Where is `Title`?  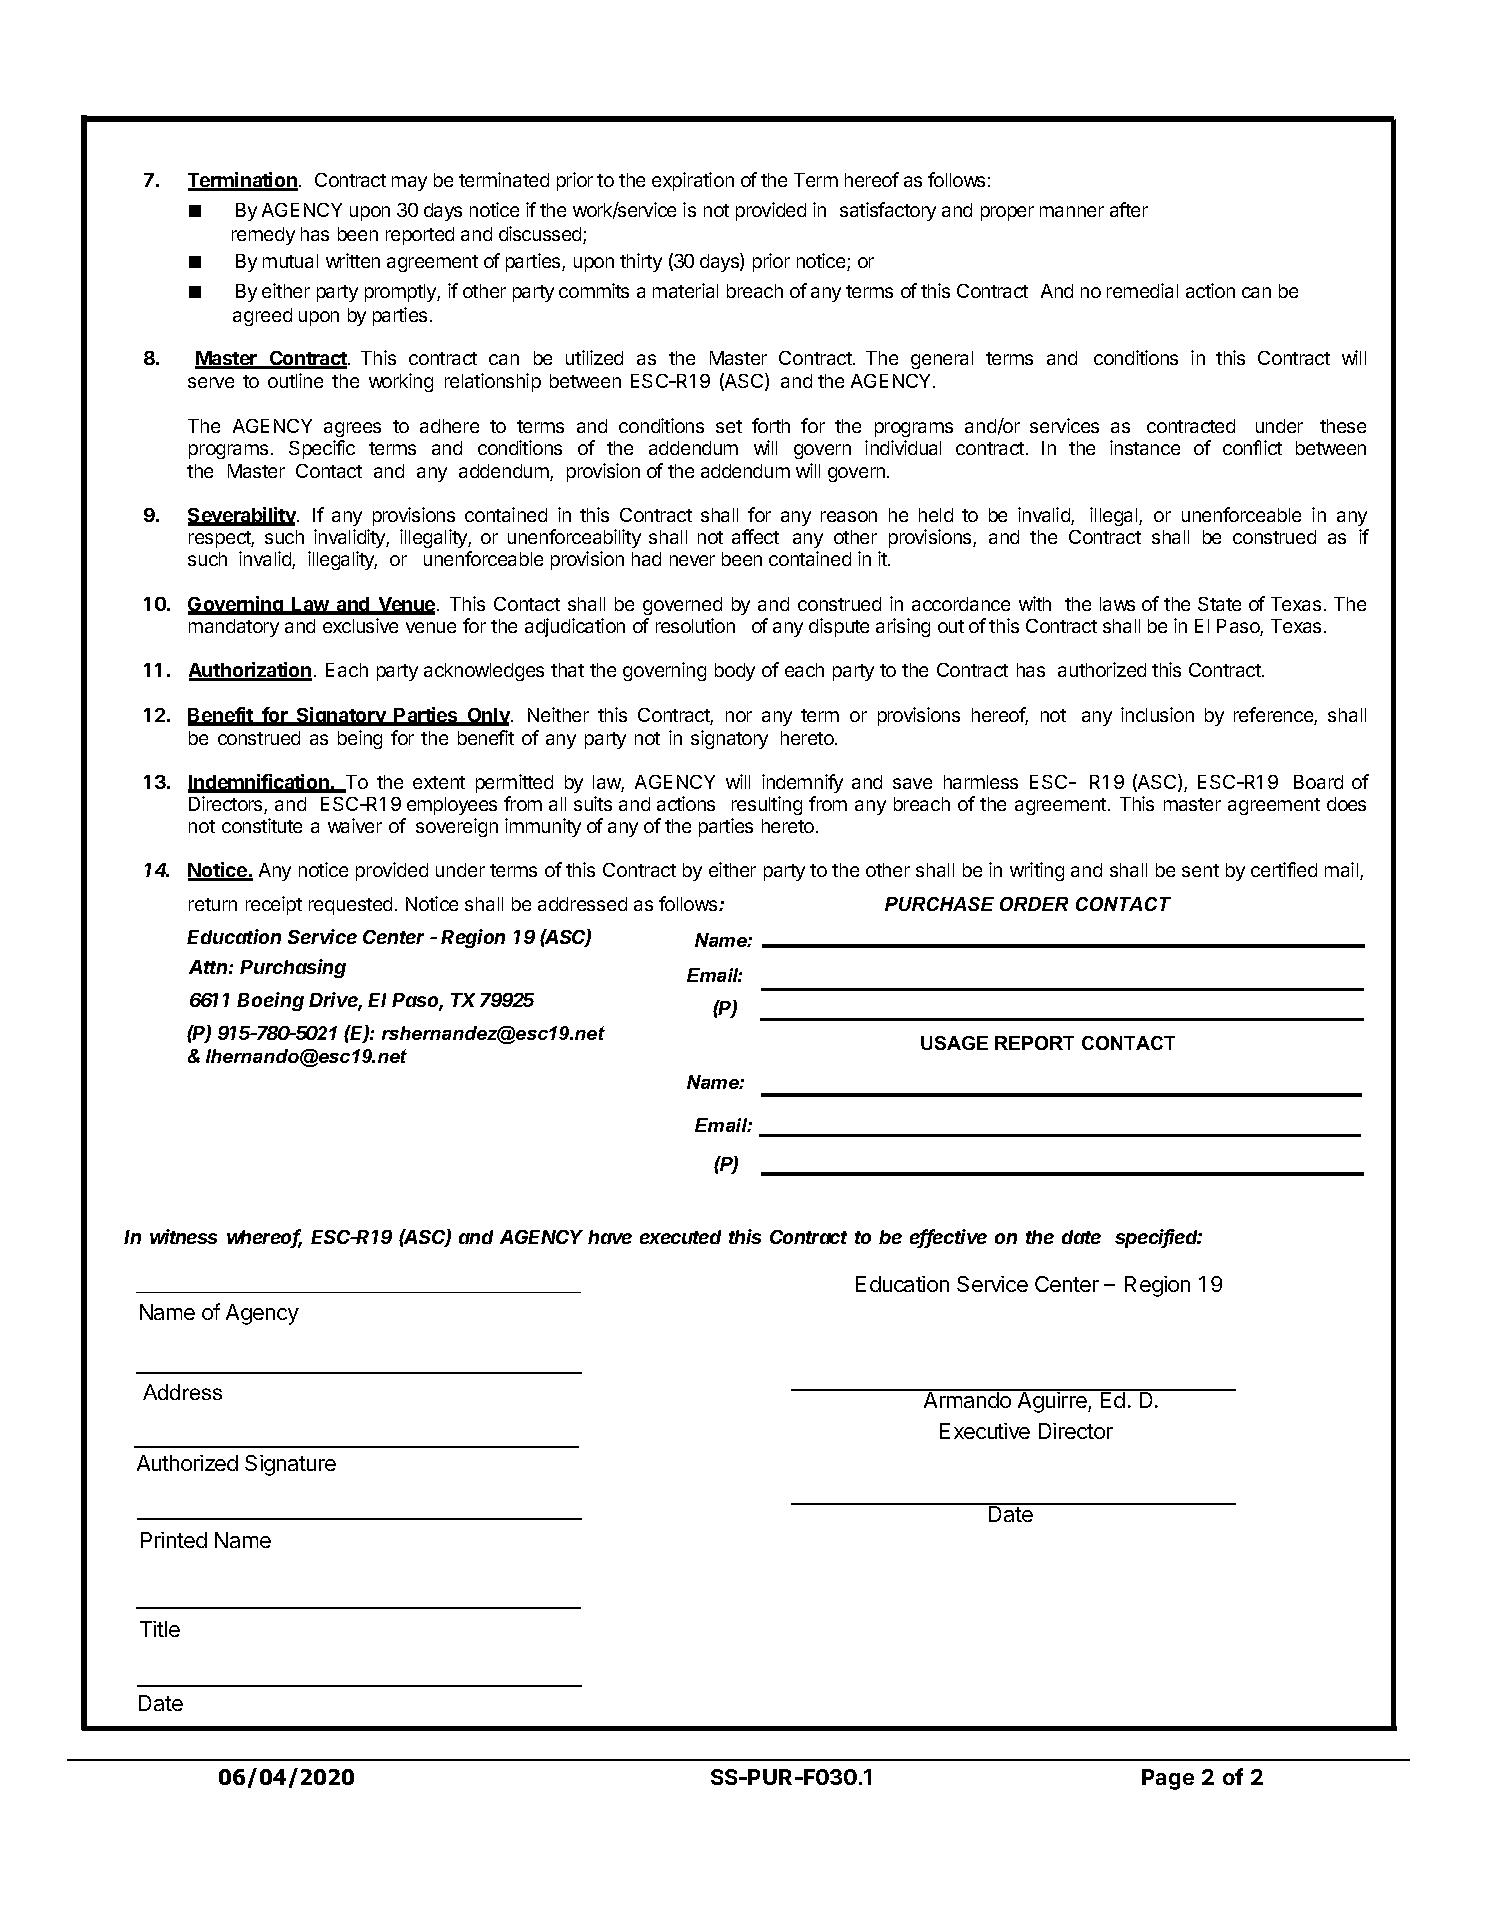 Title is located at coordinates (160, 1629).
